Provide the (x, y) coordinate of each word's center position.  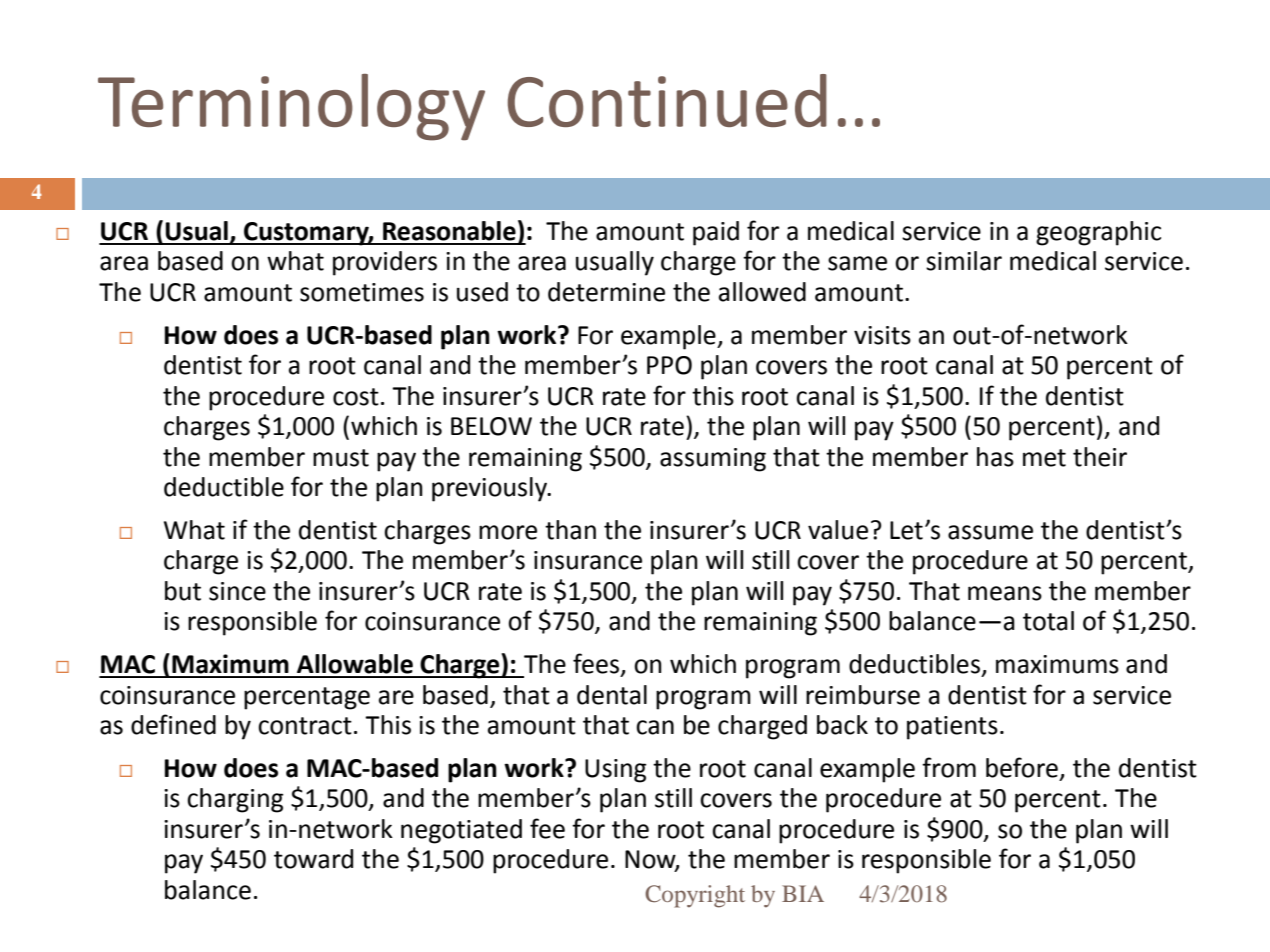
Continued (667, 100)
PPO (669, 365)
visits (882, 335)
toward (313, 859)
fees (596, 663)
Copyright (695, 896)
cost (356, 397)
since (237, 591)
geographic (1098, 233)
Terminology (291, 107)
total (1048, 621)
